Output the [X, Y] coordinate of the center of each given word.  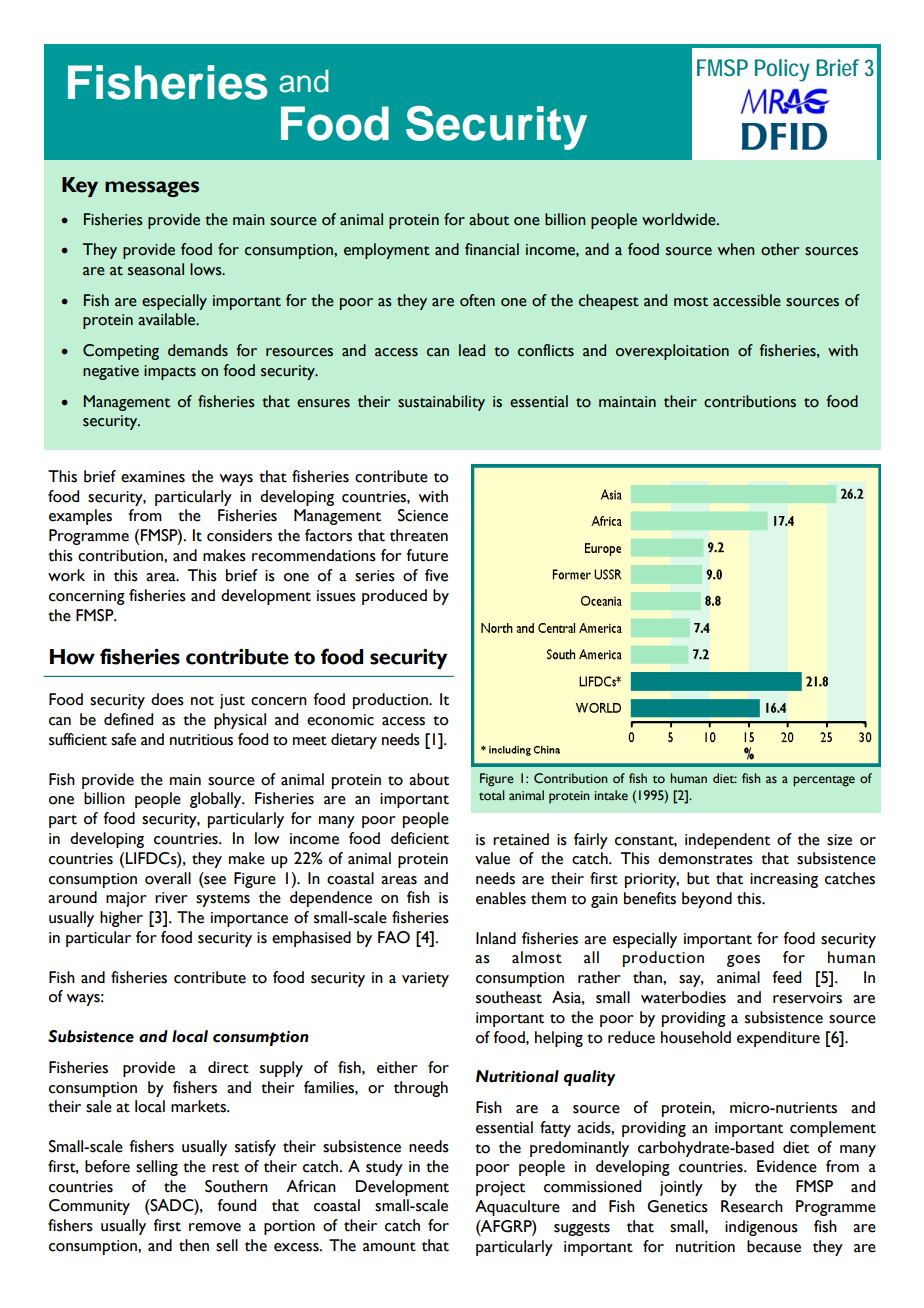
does [167, 699]
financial [492, 249]
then [194, 1245]
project [500, 1188]
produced [394, 597]
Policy [782, 70]
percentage [824, 781]
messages [152, 189]
